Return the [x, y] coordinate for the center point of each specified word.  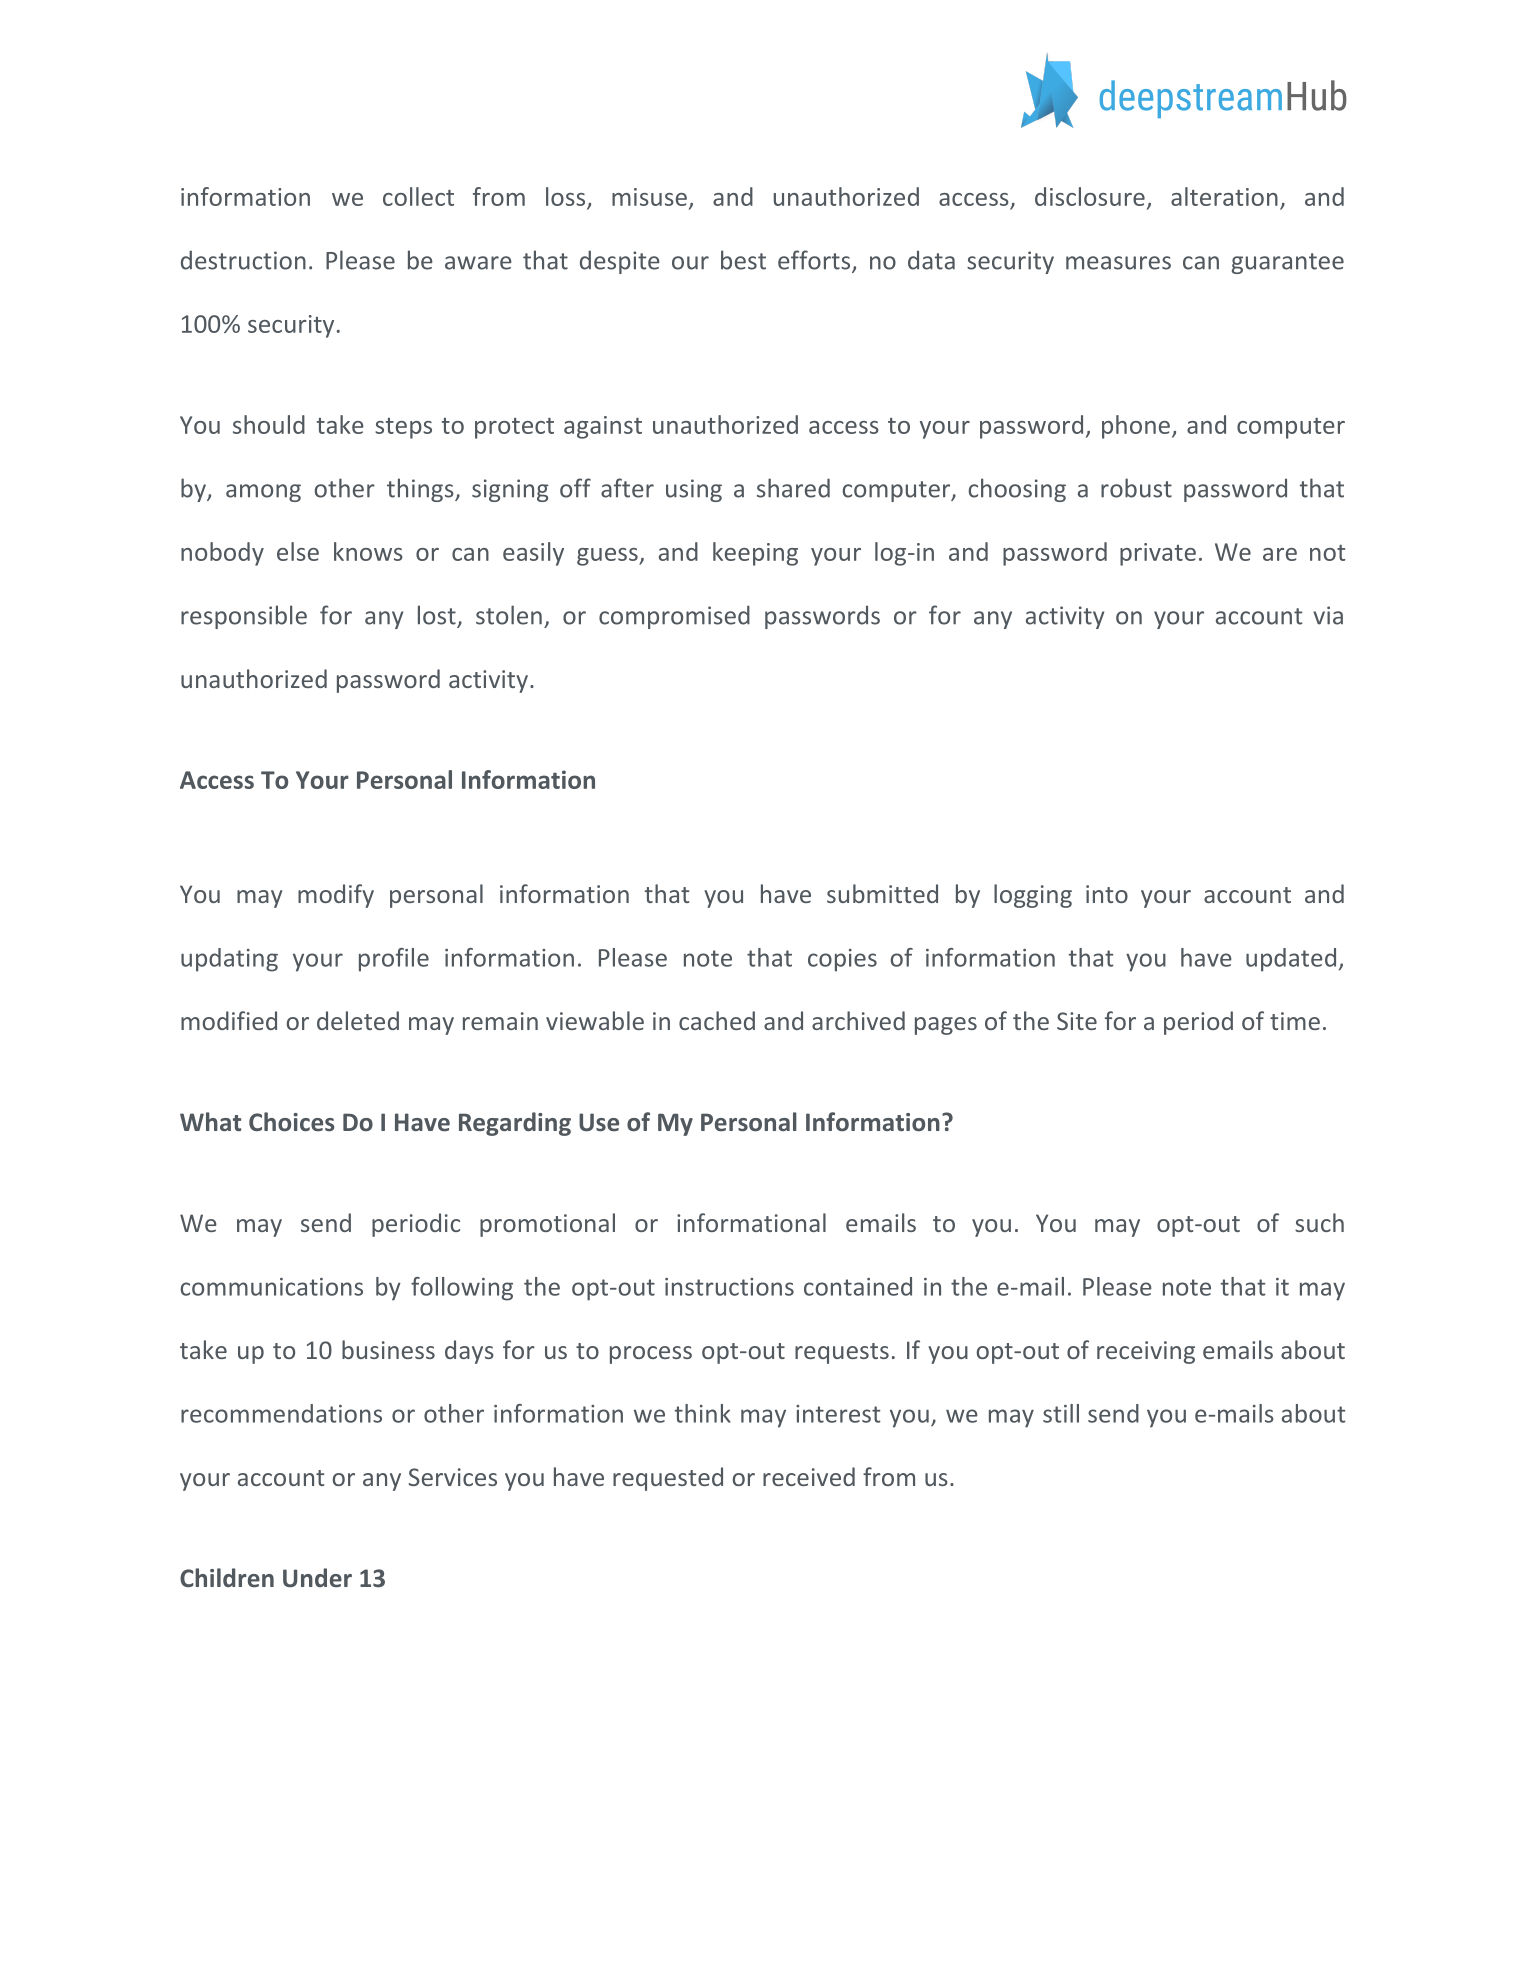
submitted [882, 893]
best [743, 260]
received [809, 1476]
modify [336, 896]
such [1319, 1222]
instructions [729, 1287]
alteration [1224, 196]
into [1107, 894]
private [1158, 554]
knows [368, 551]
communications [272, 1287]
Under [317, 1577]
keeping [755, 554]
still [1061, 1413]
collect [418, 196]
